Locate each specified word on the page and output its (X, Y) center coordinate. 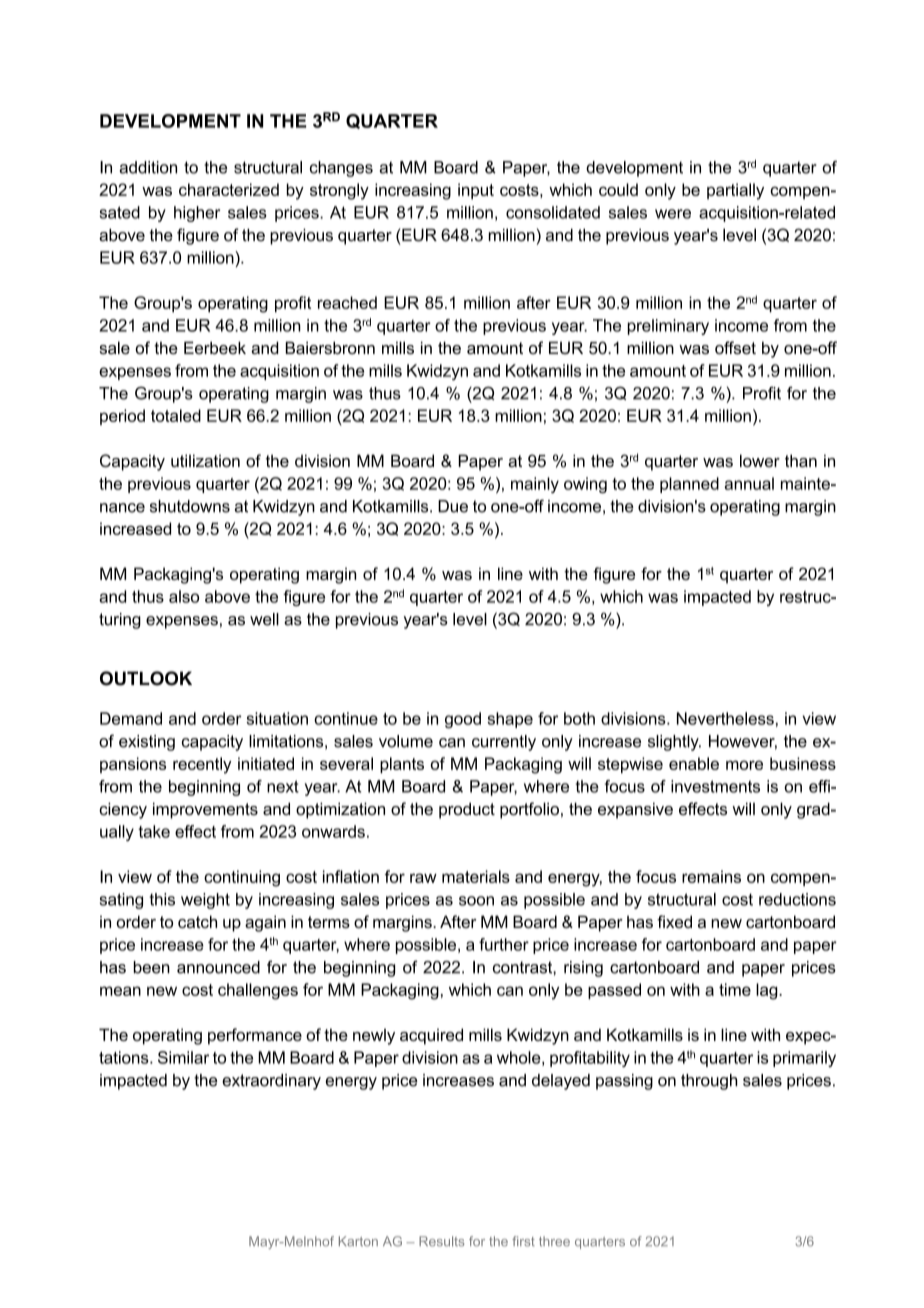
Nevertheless (725, 718)
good (463, 720)
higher (197, 214)
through (709, 1082)
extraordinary (271, 1082)
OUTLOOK (146, 678)
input (476, 191)
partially (735, 191)
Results (441, 1241)
